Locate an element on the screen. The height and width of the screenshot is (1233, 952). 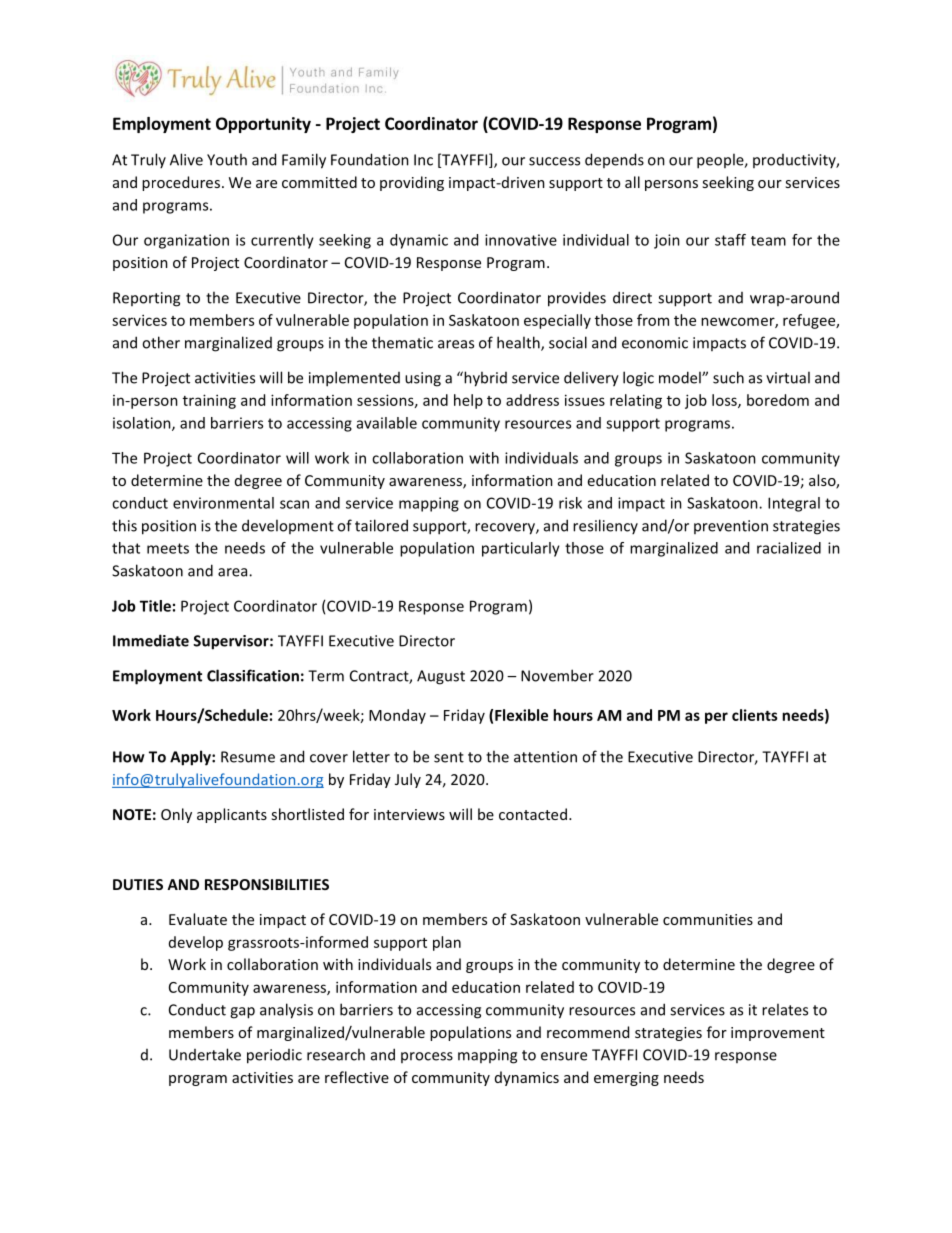
process is located at coordinates (427, 1057).
